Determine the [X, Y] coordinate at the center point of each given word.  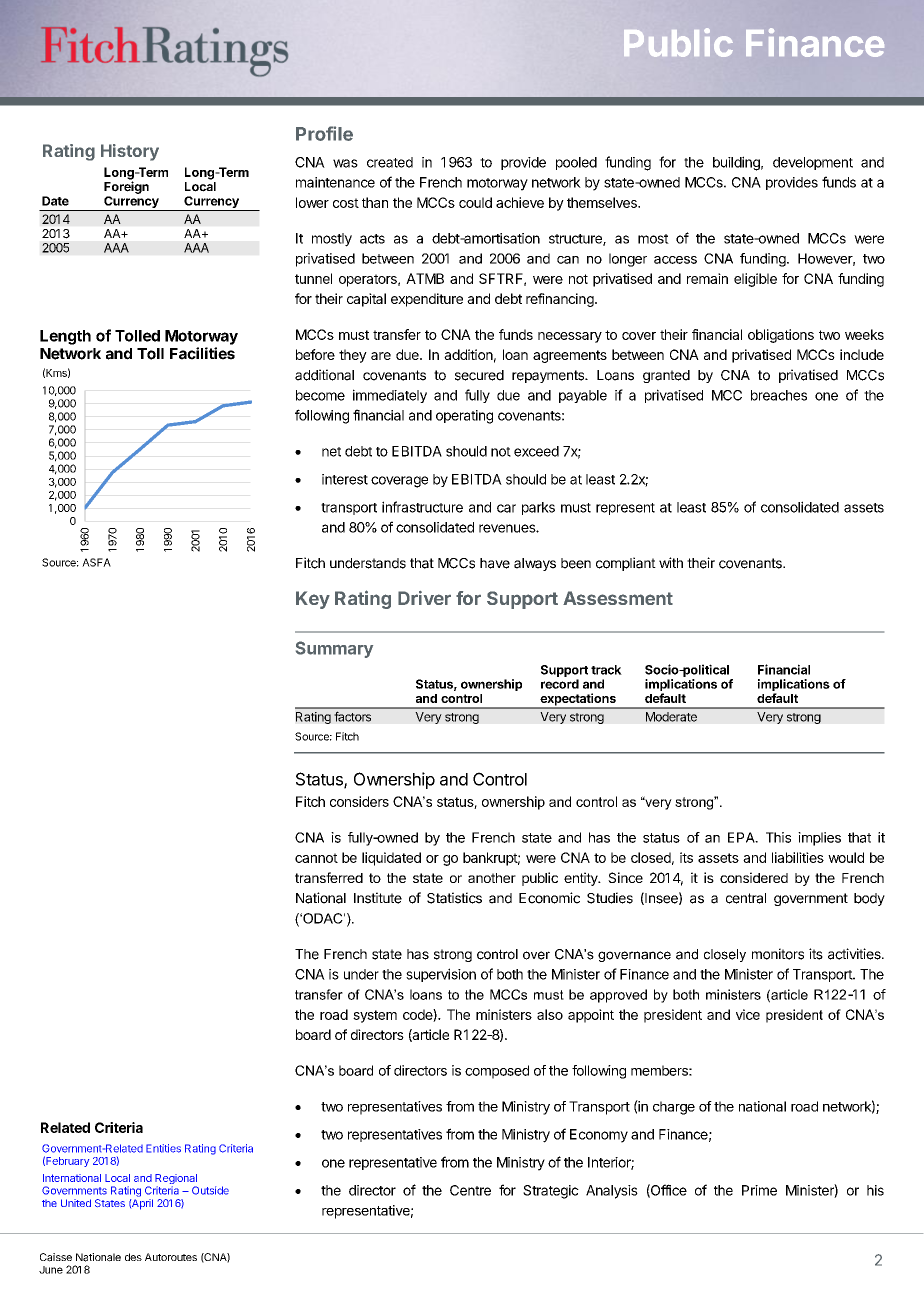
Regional [176, 1180]
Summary [334, 649]
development [813, 163]
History [130, 152]
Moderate [671, 717]
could [475, 202]
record [560, 684]
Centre [470, 1190]
